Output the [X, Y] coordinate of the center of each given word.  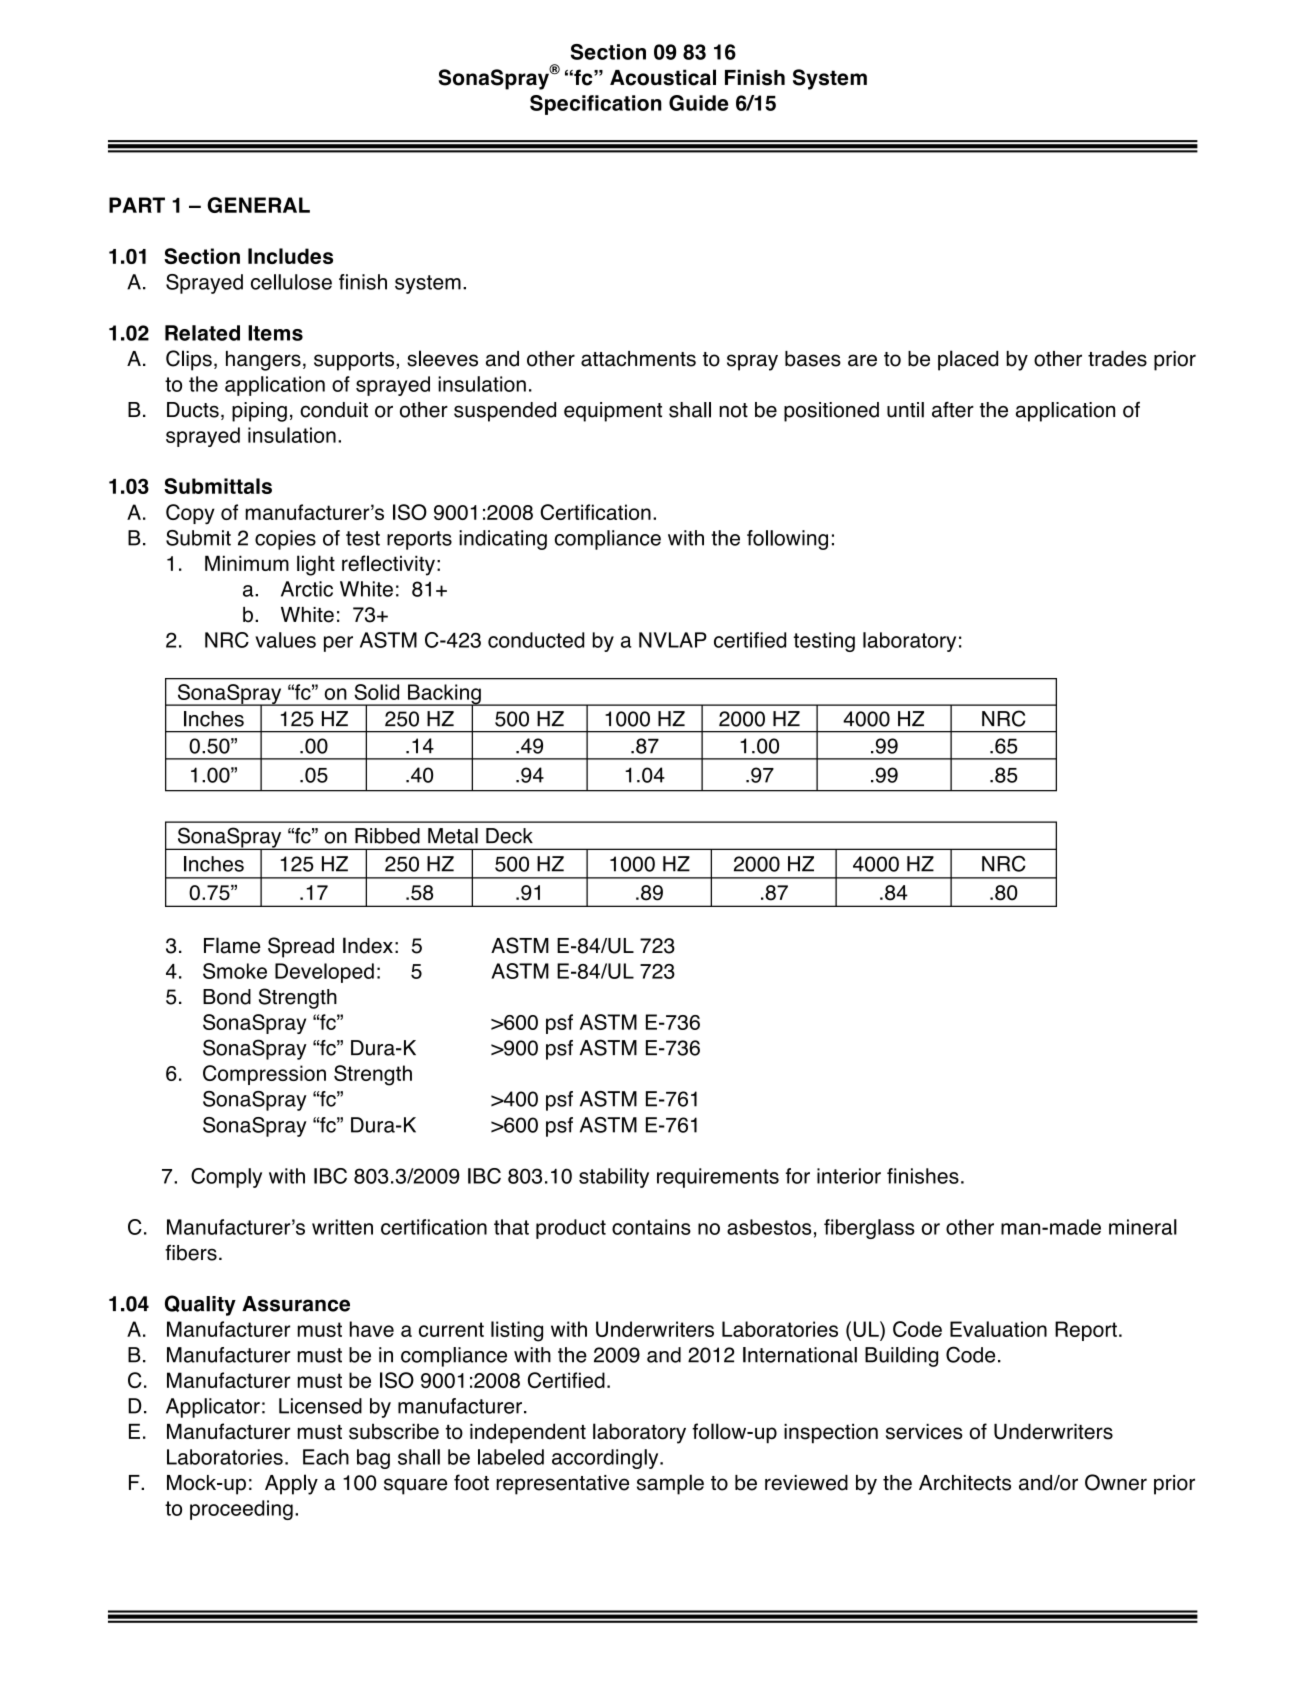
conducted [536, 640]
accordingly [606, 1459]
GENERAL [258, 205]
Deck [509, 836]
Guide [698, 103]
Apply [291, 1484]
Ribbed [387, 836]
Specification [596, 105]
